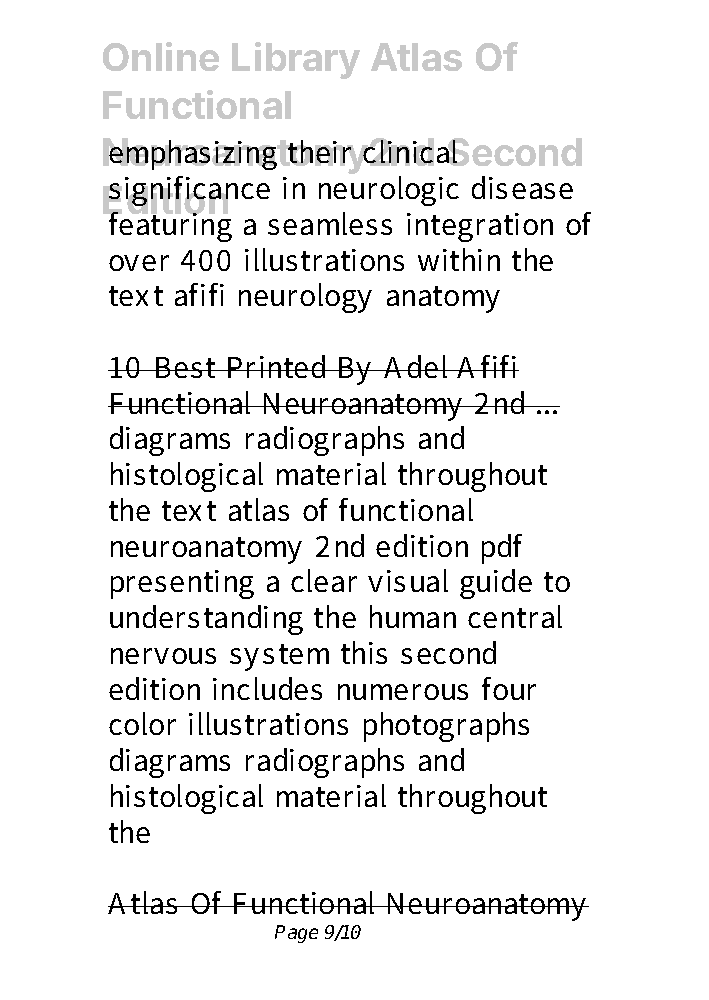 This image has width=709, height=1000. Describe the element at coordinates (296, 60) in the image. I see `Library` at that location.
